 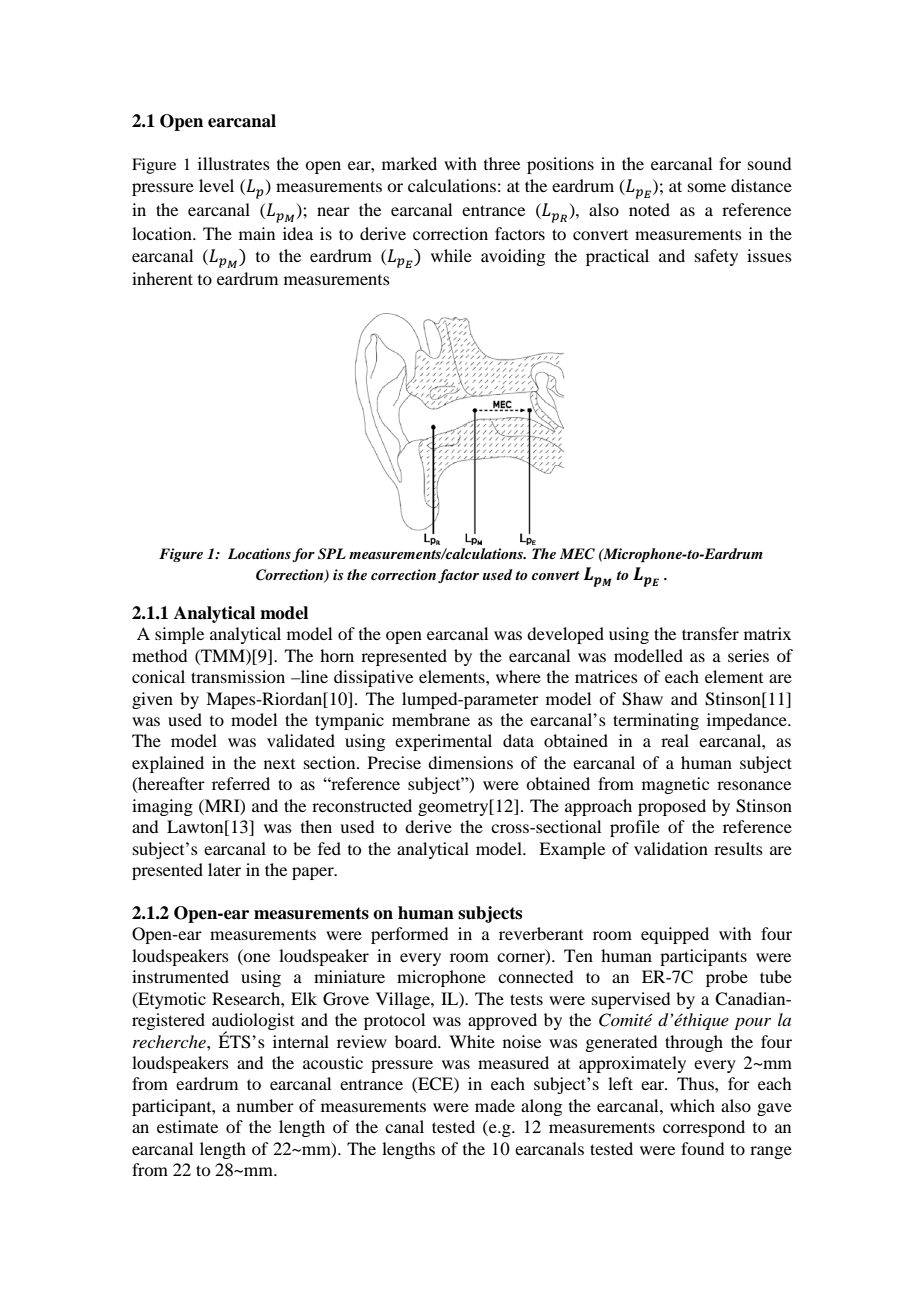 I want to click on where, so click(x=518, y=676).
